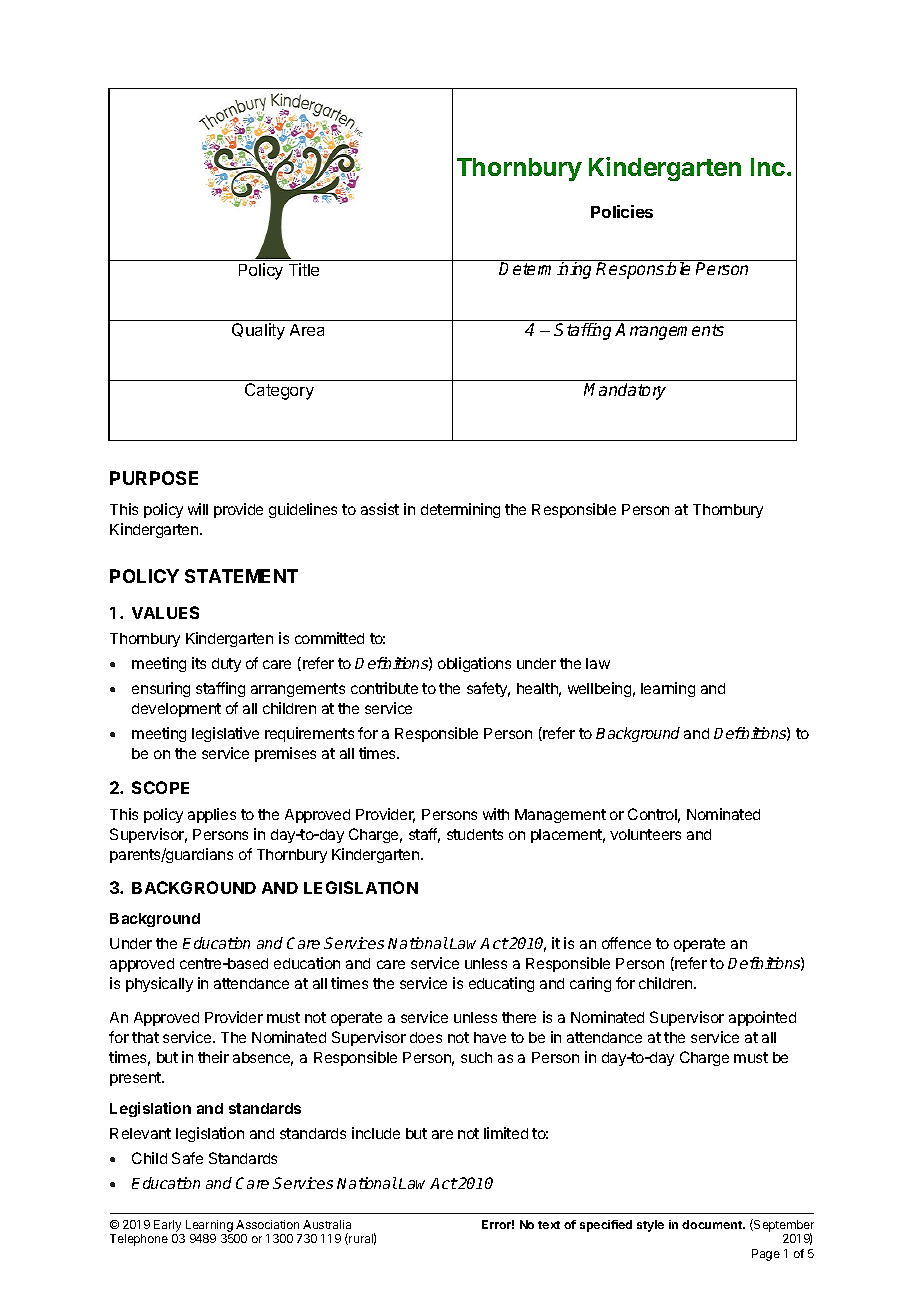  I want to click on assist, so click(380, 509).
